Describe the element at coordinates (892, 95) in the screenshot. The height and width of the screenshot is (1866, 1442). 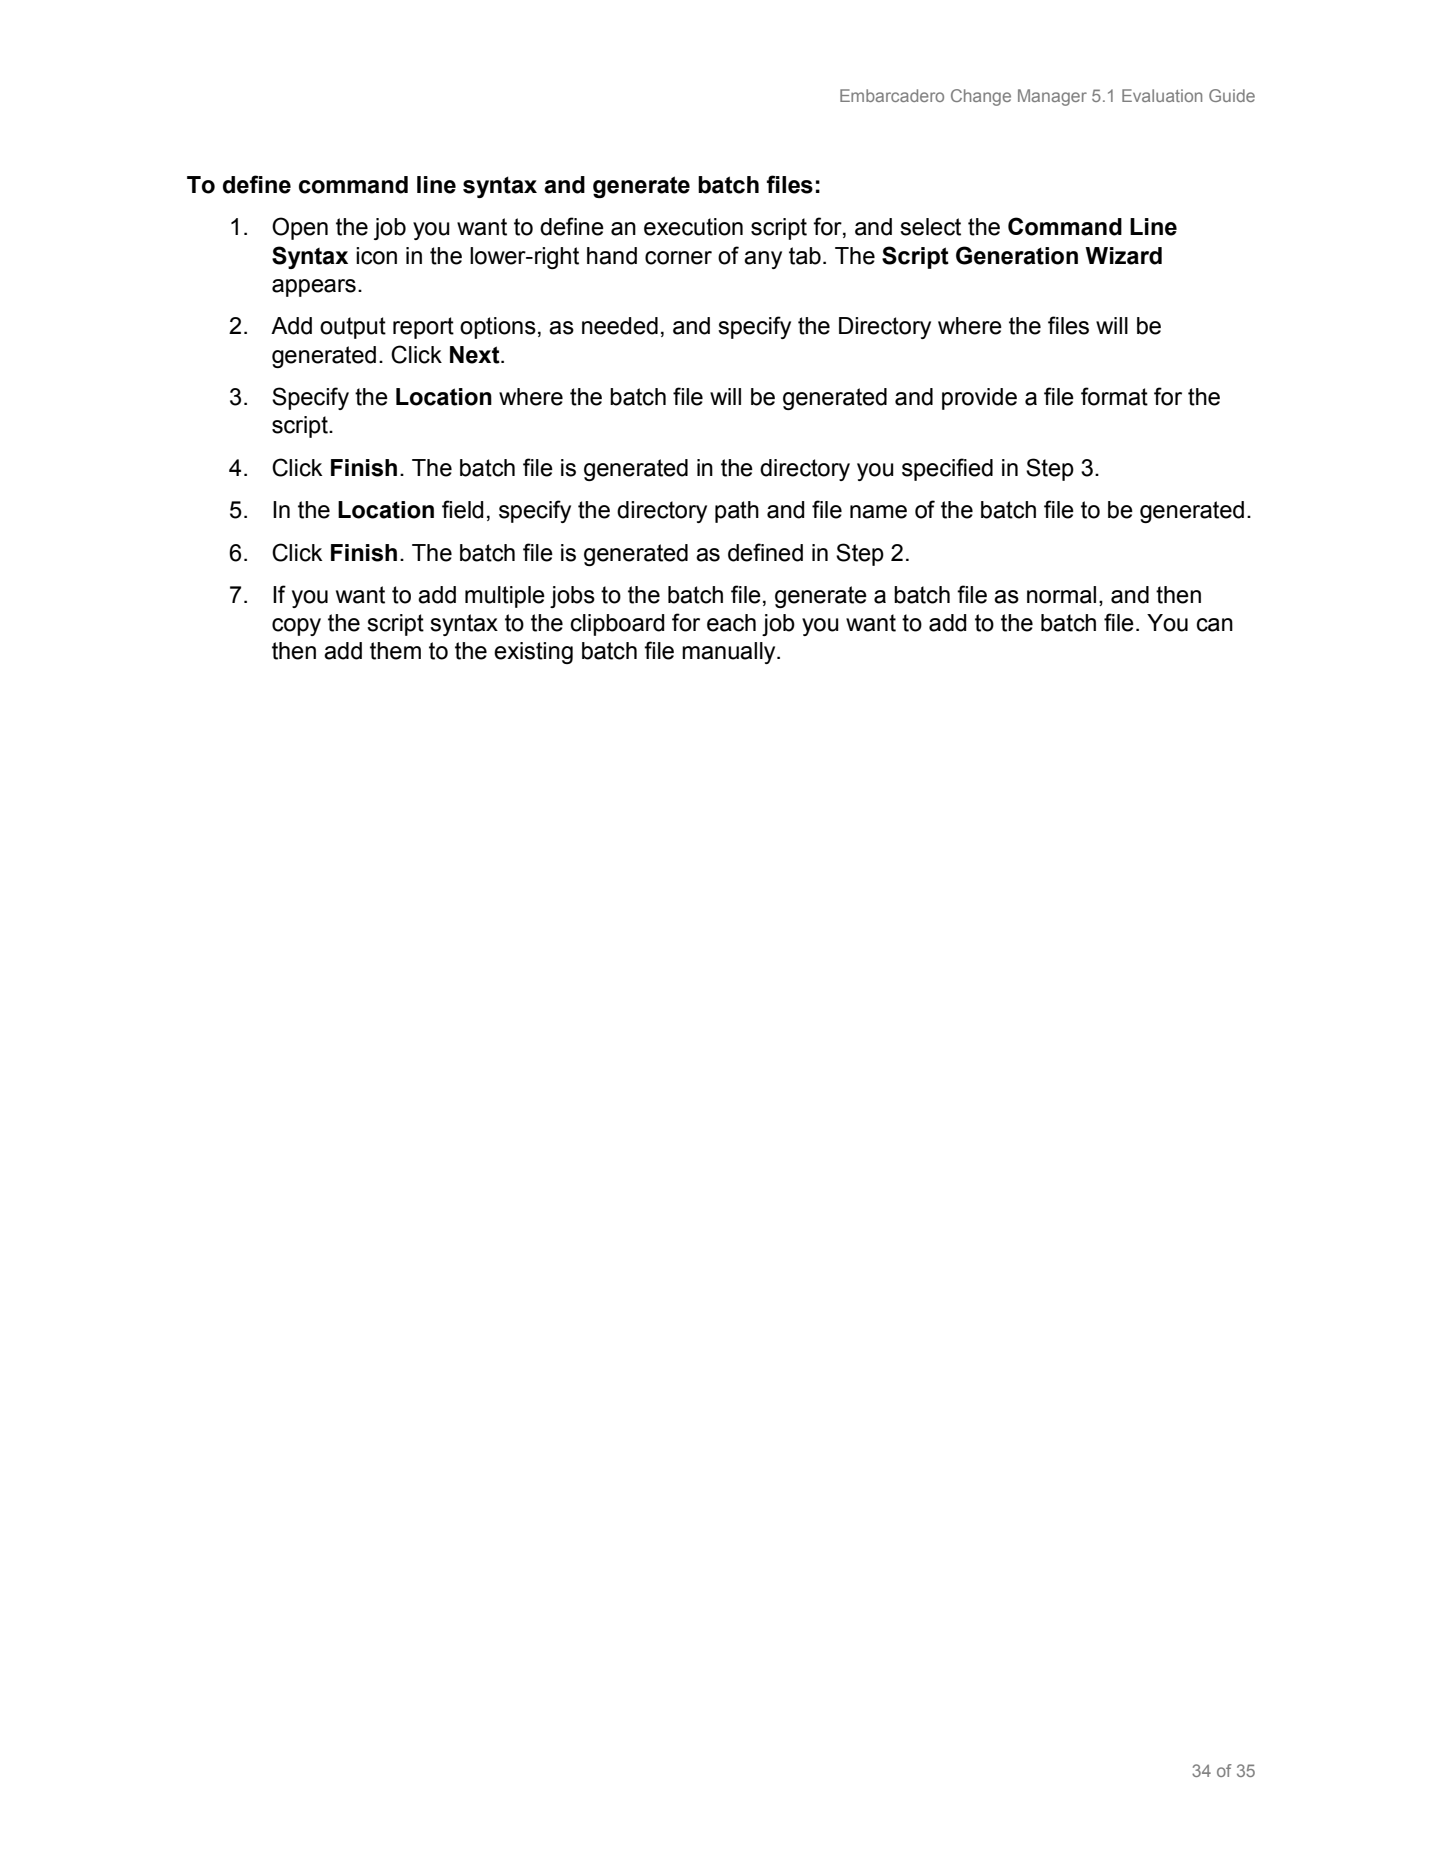
I see `Embarcadero` at that location.
